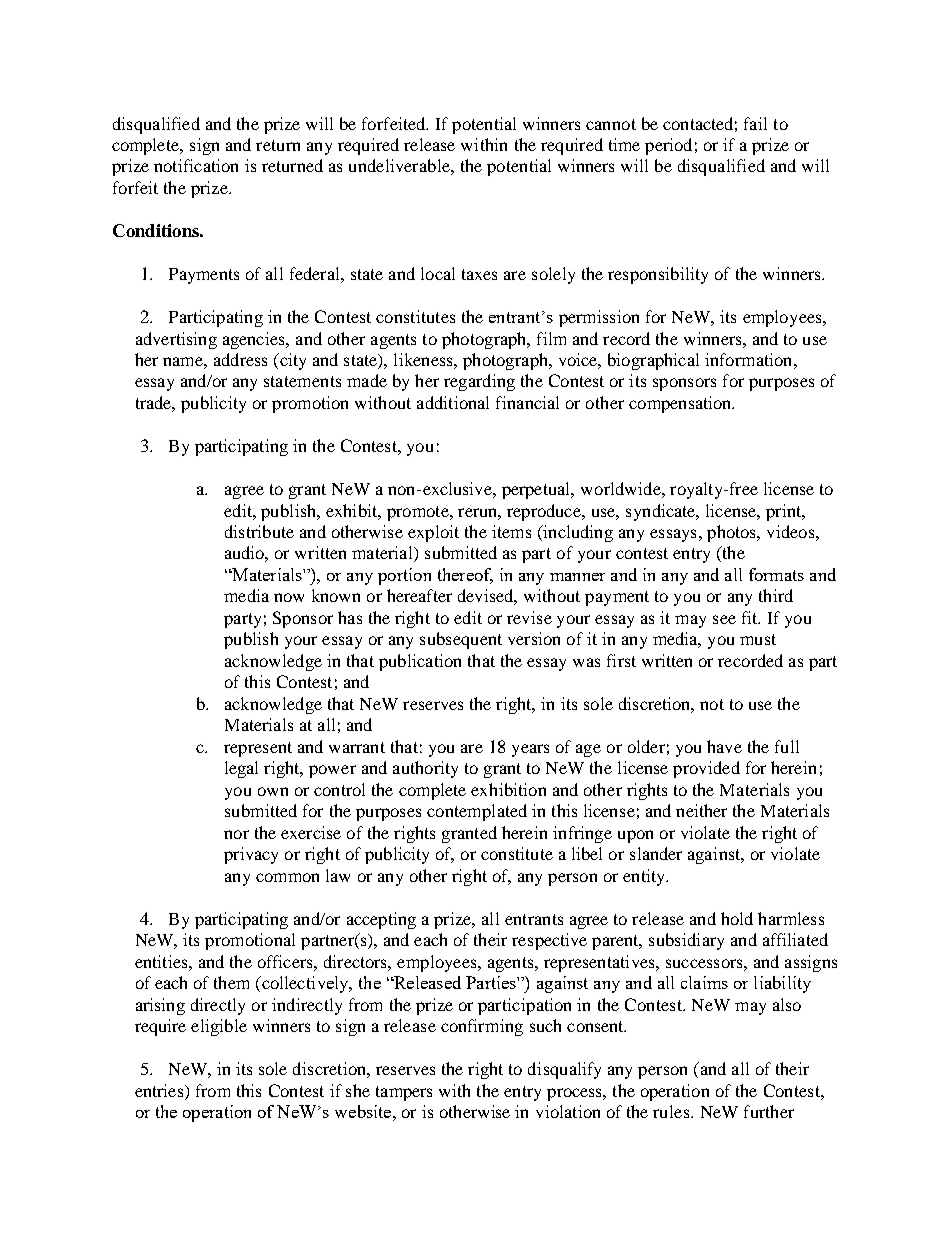  What do you see at coordinates (482, 1027) in the image?
I see `confirming` at bounding box center [482, 1027].
